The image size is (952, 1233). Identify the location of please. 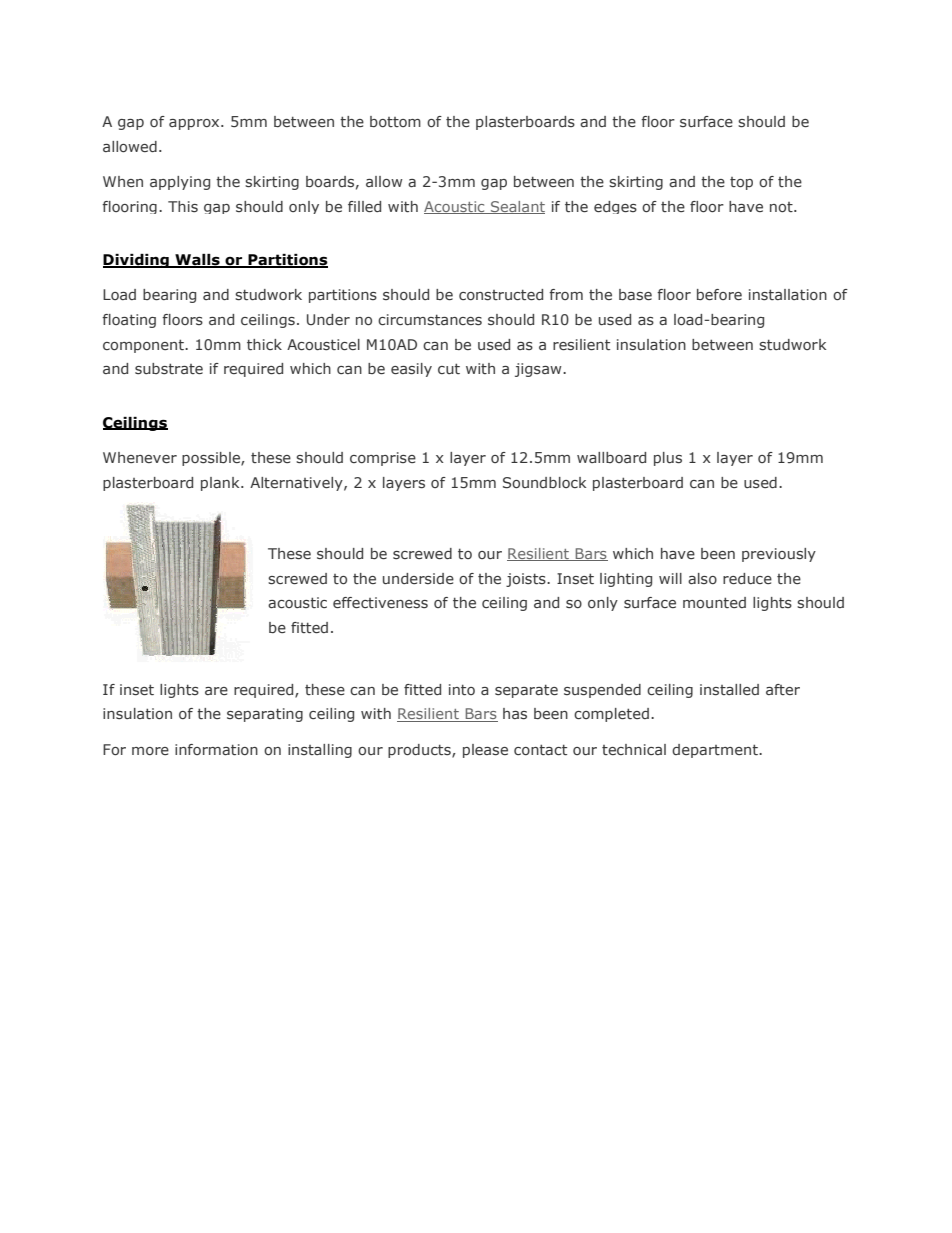
(485, 751).
